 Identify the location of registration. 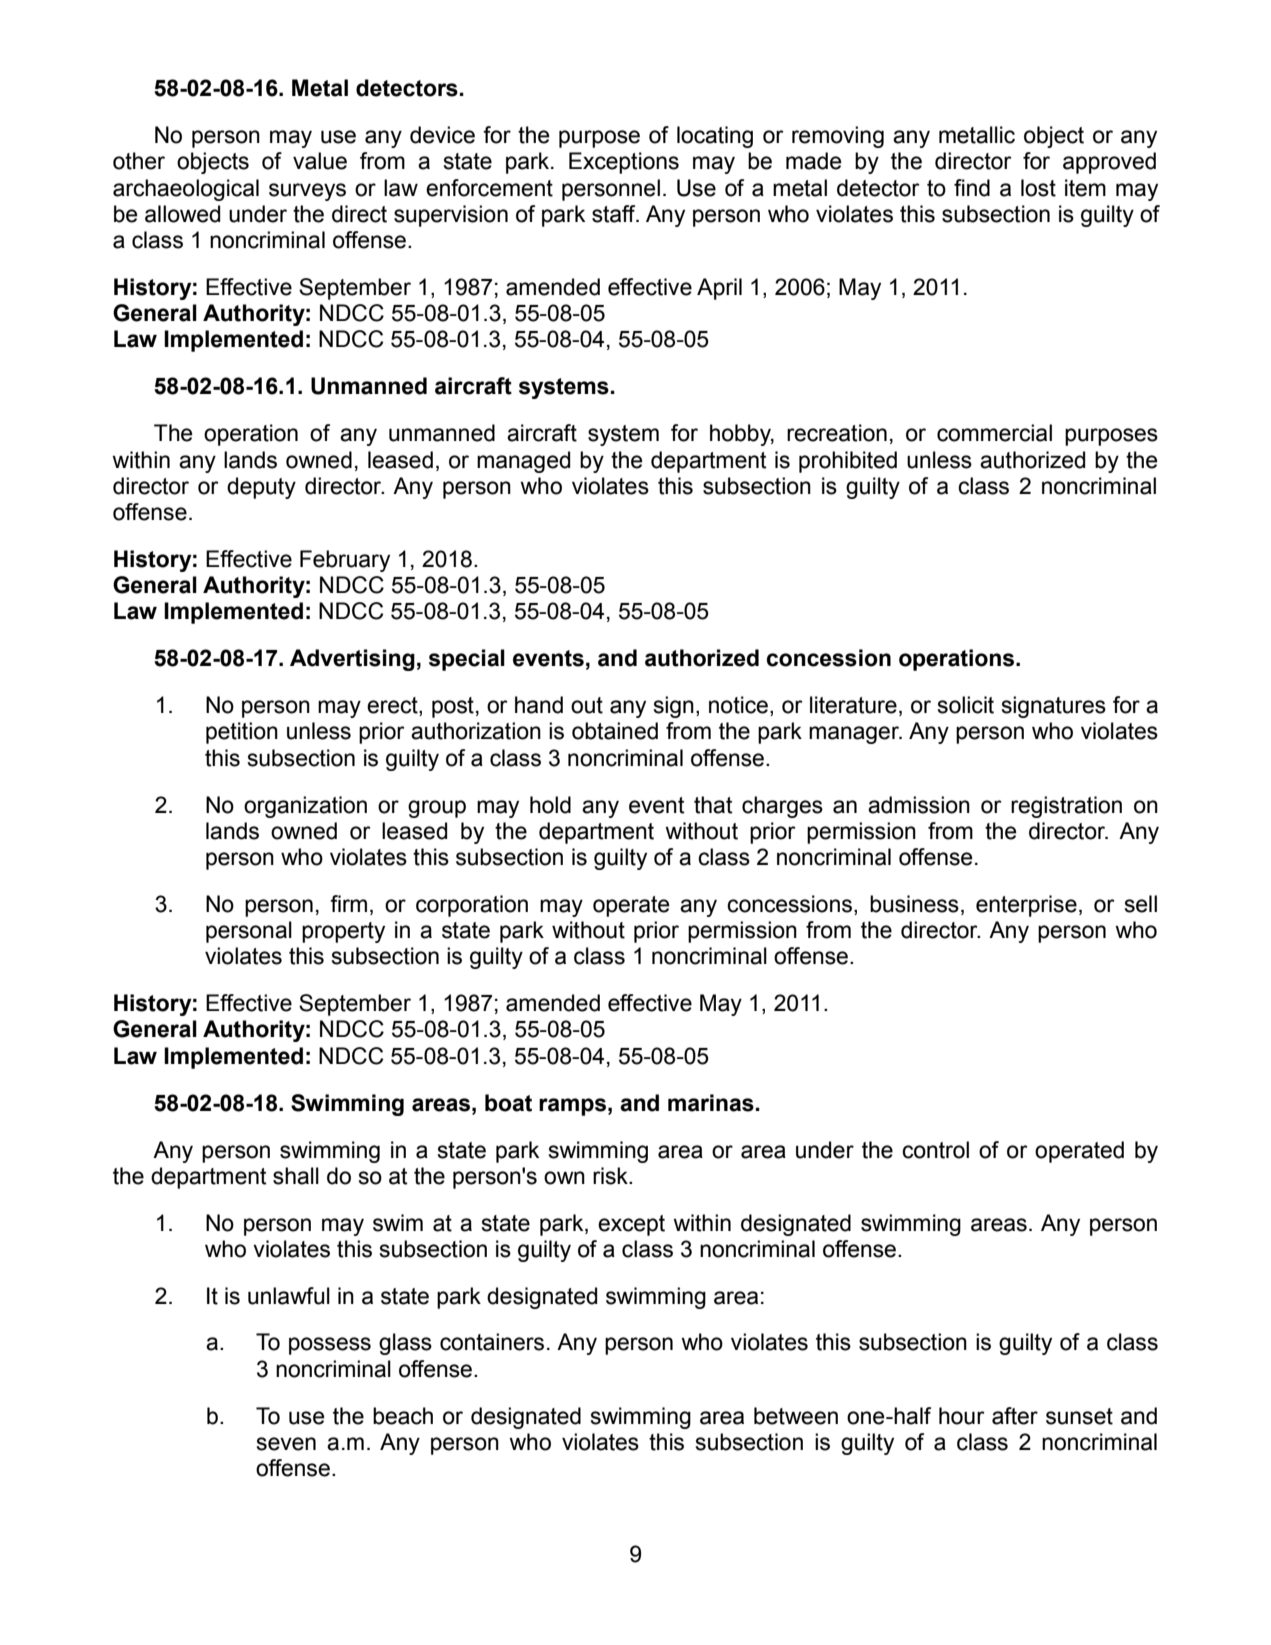
(1066, 807).
